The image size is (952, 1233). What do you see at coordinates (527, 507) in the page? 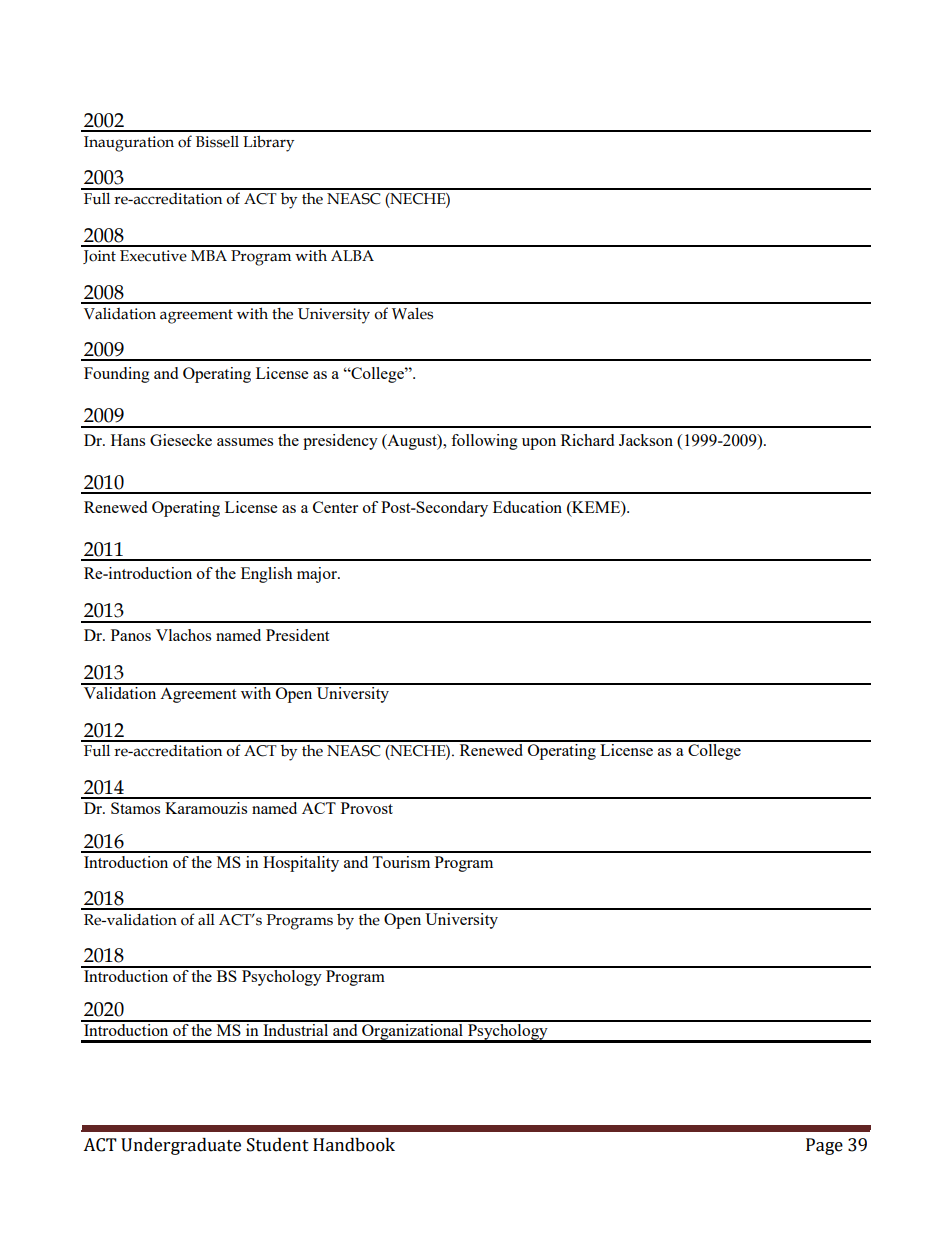
I see `Education` at bounding box center [527, 507].
